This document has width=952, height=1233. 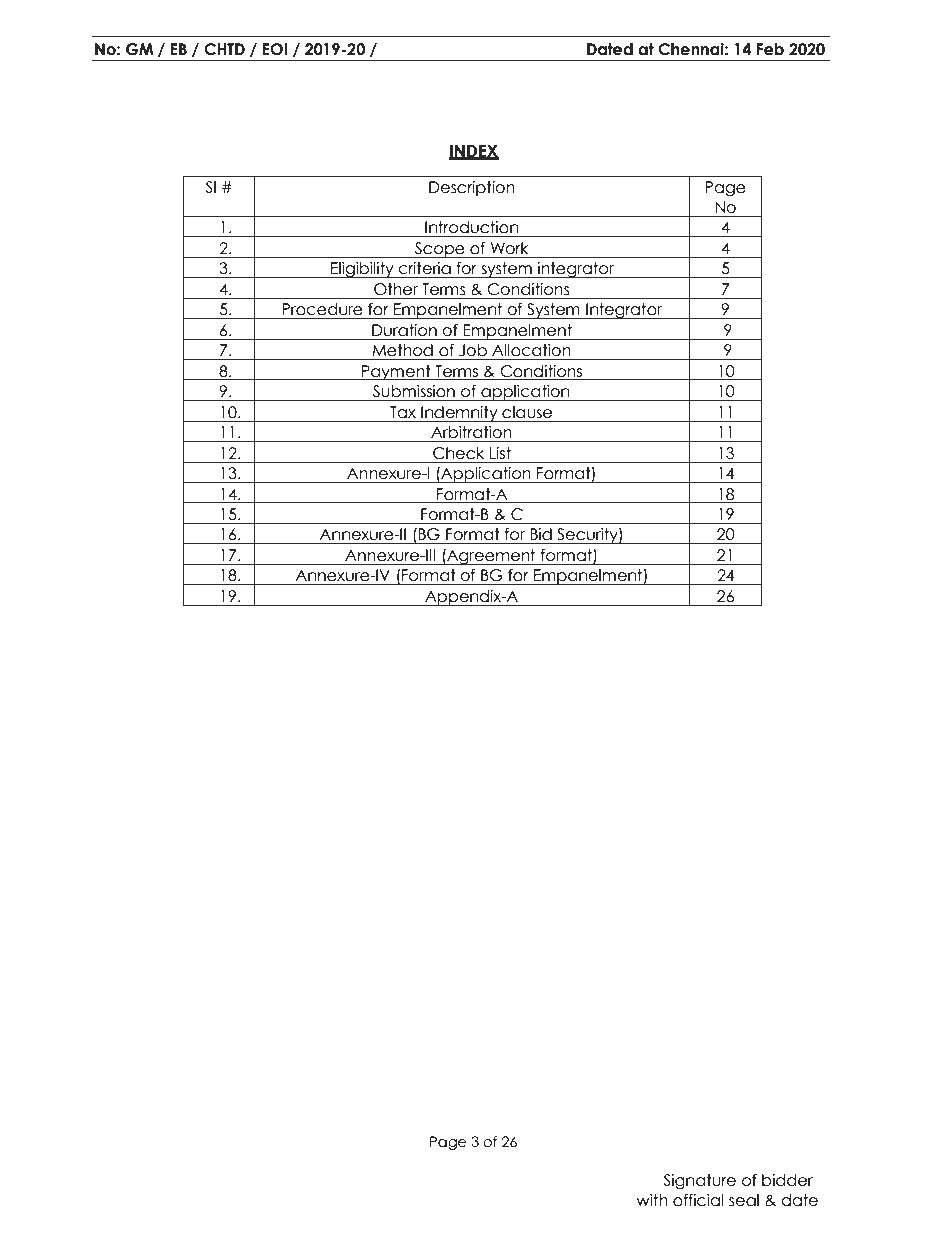 I want to click on List, so click(x=500, y=453).
